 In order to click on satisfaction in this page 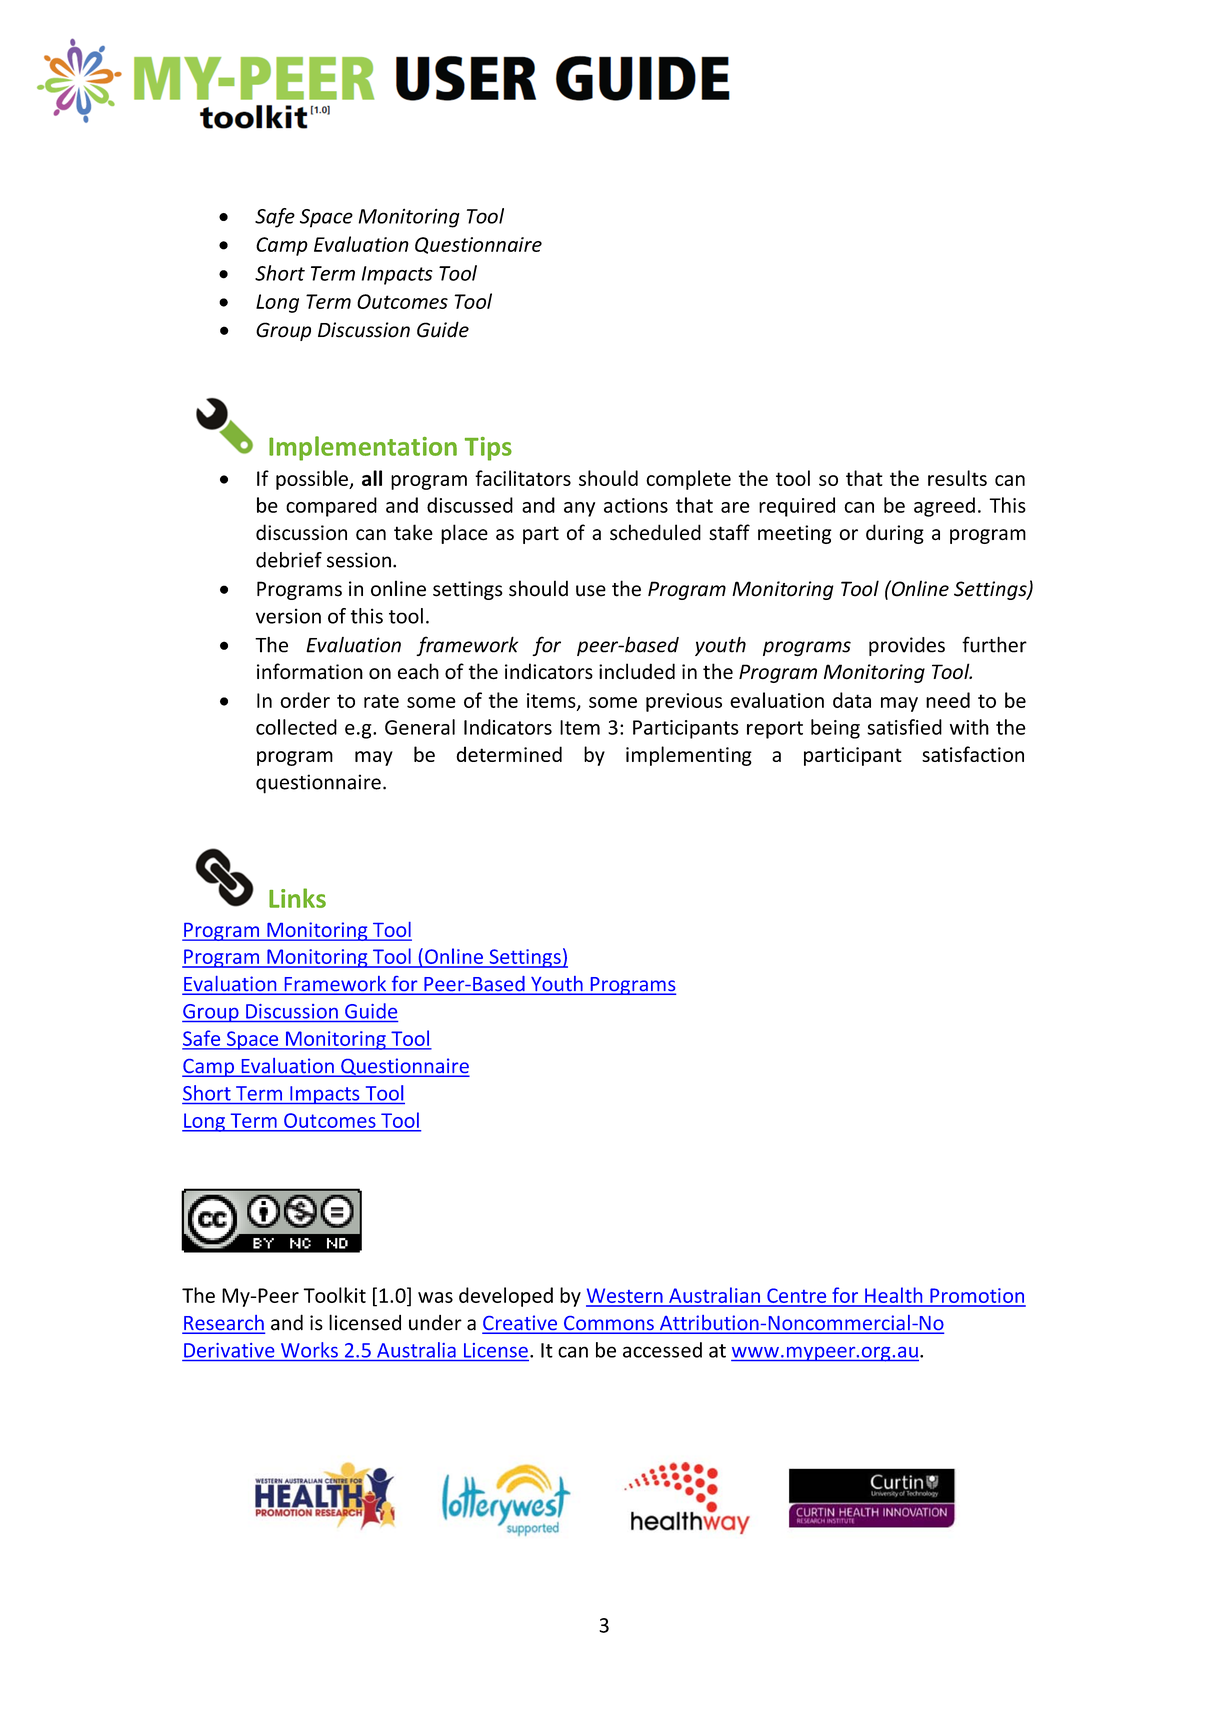, I will do `click(973, 754)`.
